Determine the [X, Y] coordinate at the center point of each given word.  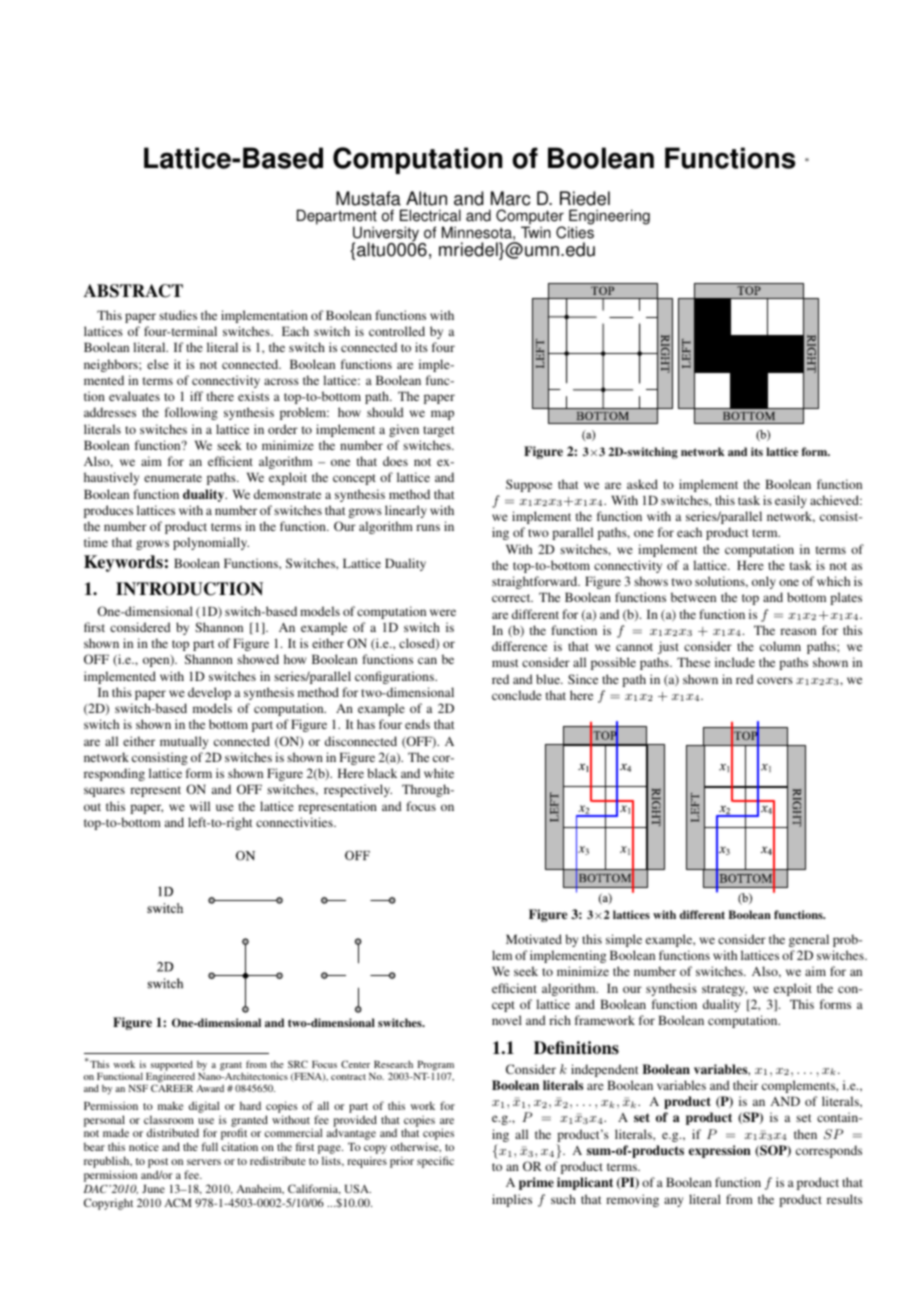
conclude [517, 695]
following [191, 413]
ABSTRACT [133, 291]
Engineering [609, 218]
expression [720, 1151]
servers [204, 1162]
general [809, 940]
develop [209, 693]
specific [435, 1162]
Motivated [534, 939]
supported [172, 1066]
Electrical [430, 215]
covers [775, 680]
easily [791, 501]
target [439, 431]
